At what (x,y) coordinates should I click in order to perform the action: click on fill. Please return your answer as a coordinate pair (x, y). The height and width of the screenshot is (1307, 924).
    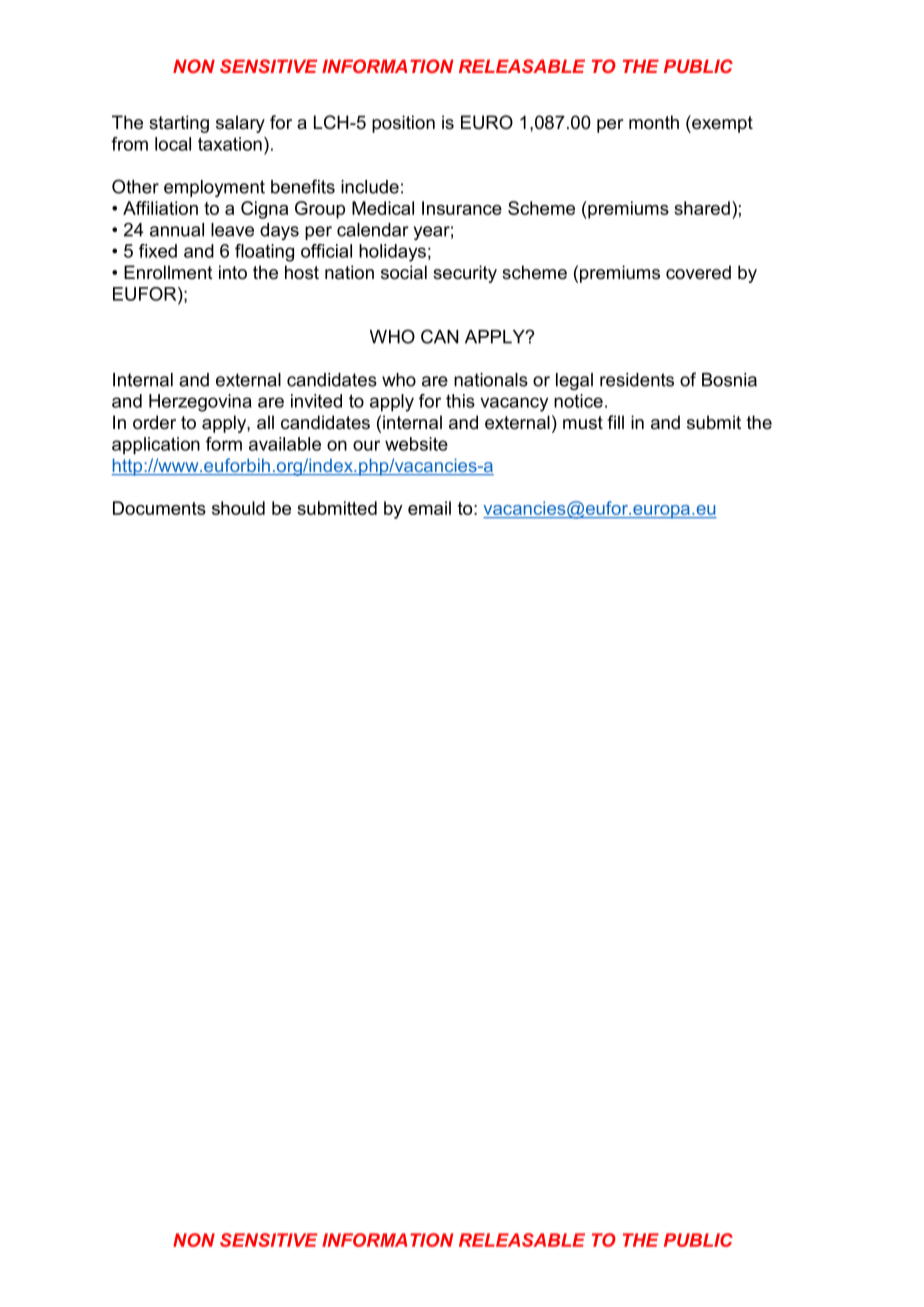
    Looking at the image, I should click on (615, 422).
